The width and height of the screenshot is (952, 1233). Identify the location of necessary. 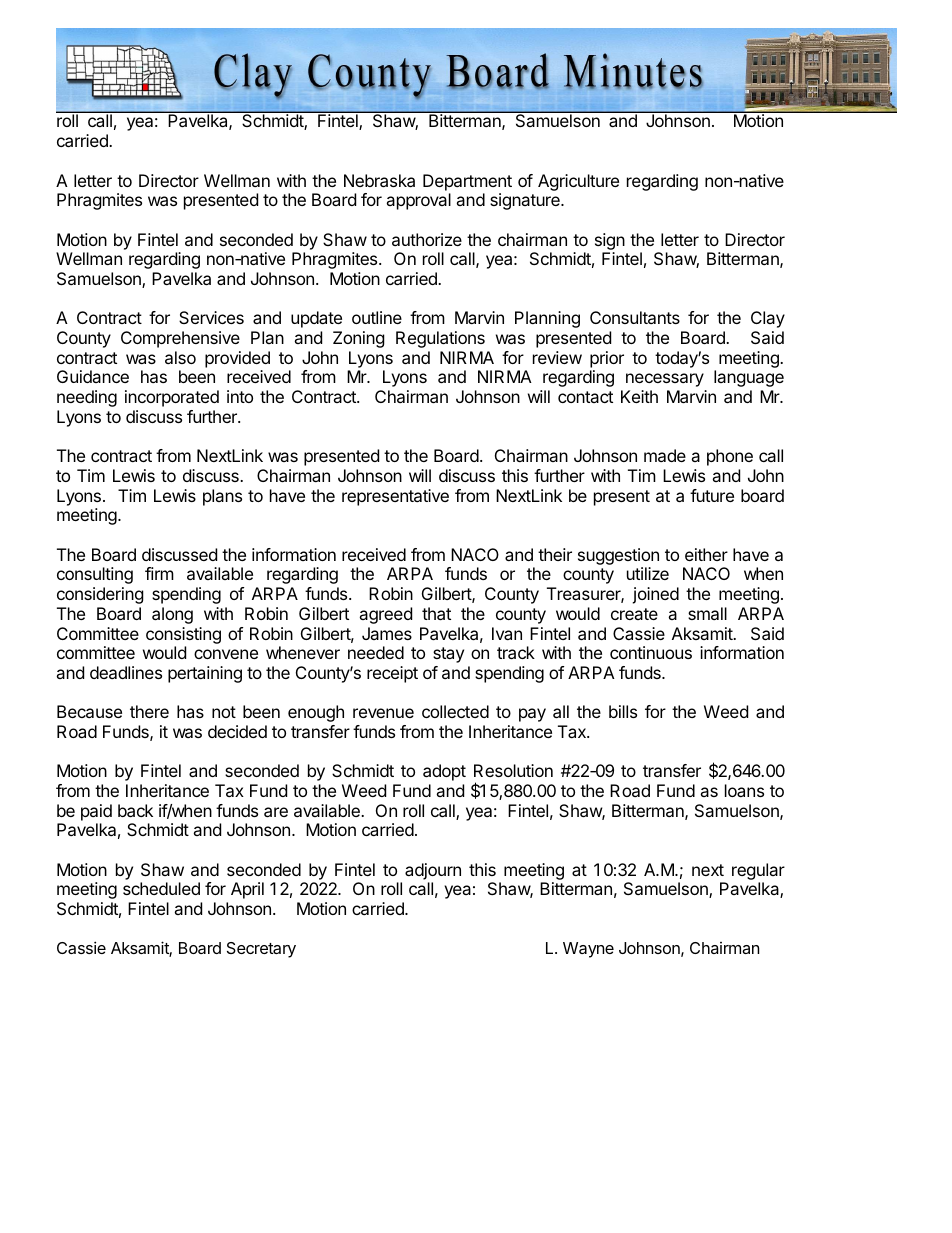
(665, 380).
